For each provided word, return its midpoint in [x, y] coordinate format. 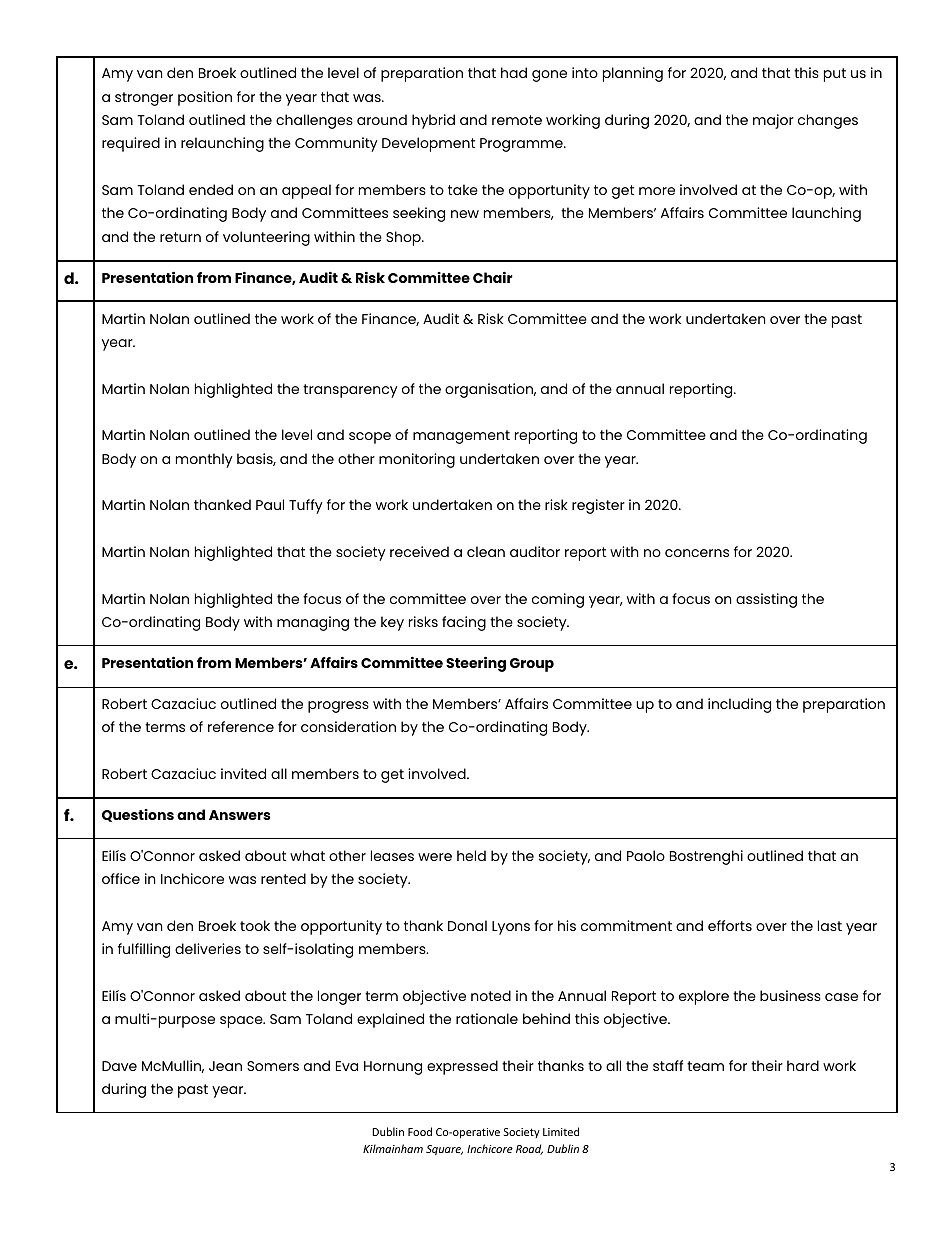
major [773, 121]
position [205, 98]
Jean [225, 1066]
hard [803, 1065]
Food [420, 1131]
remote [517, 120]
